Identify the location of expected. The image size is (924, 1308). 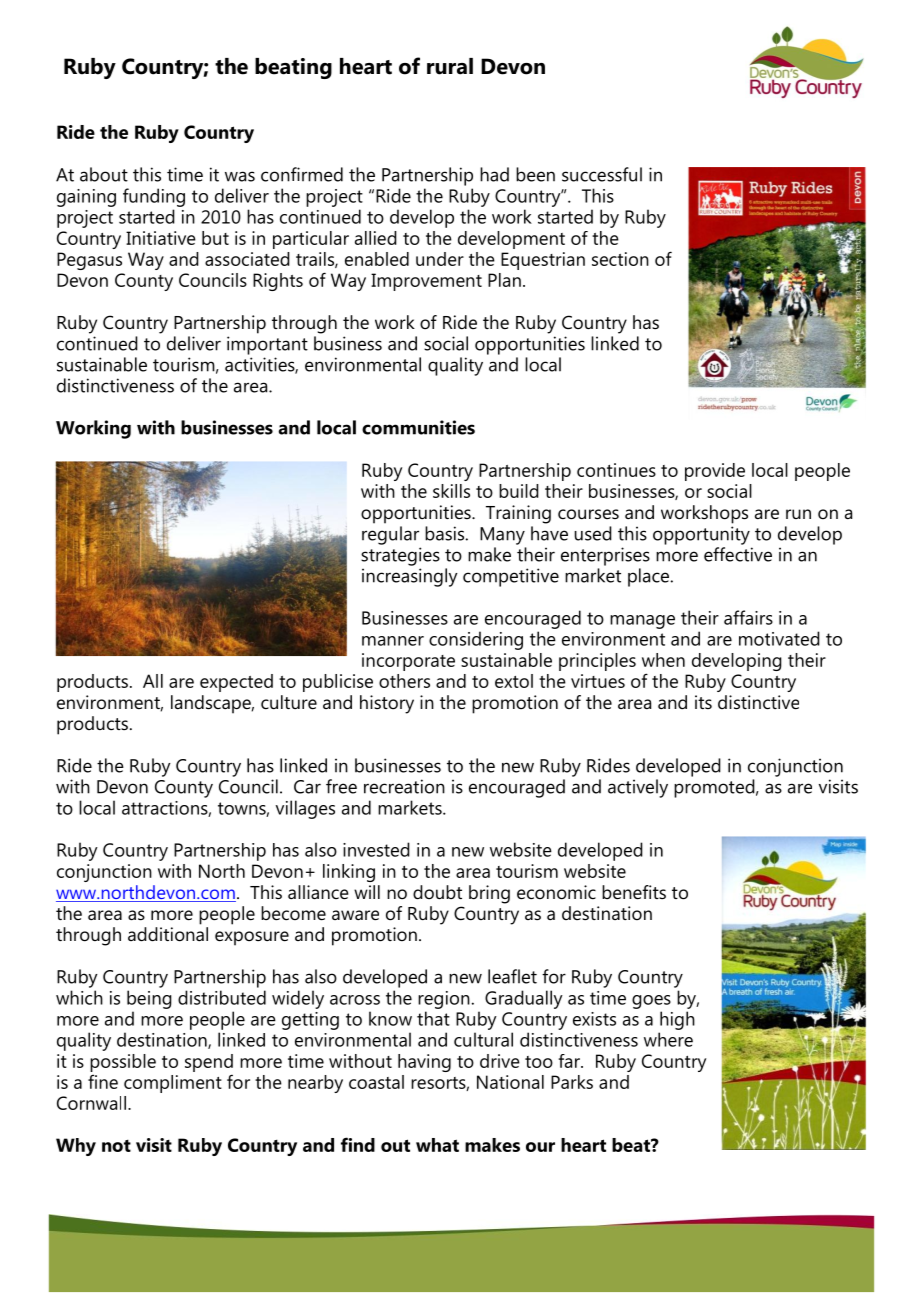
(236, 683).
